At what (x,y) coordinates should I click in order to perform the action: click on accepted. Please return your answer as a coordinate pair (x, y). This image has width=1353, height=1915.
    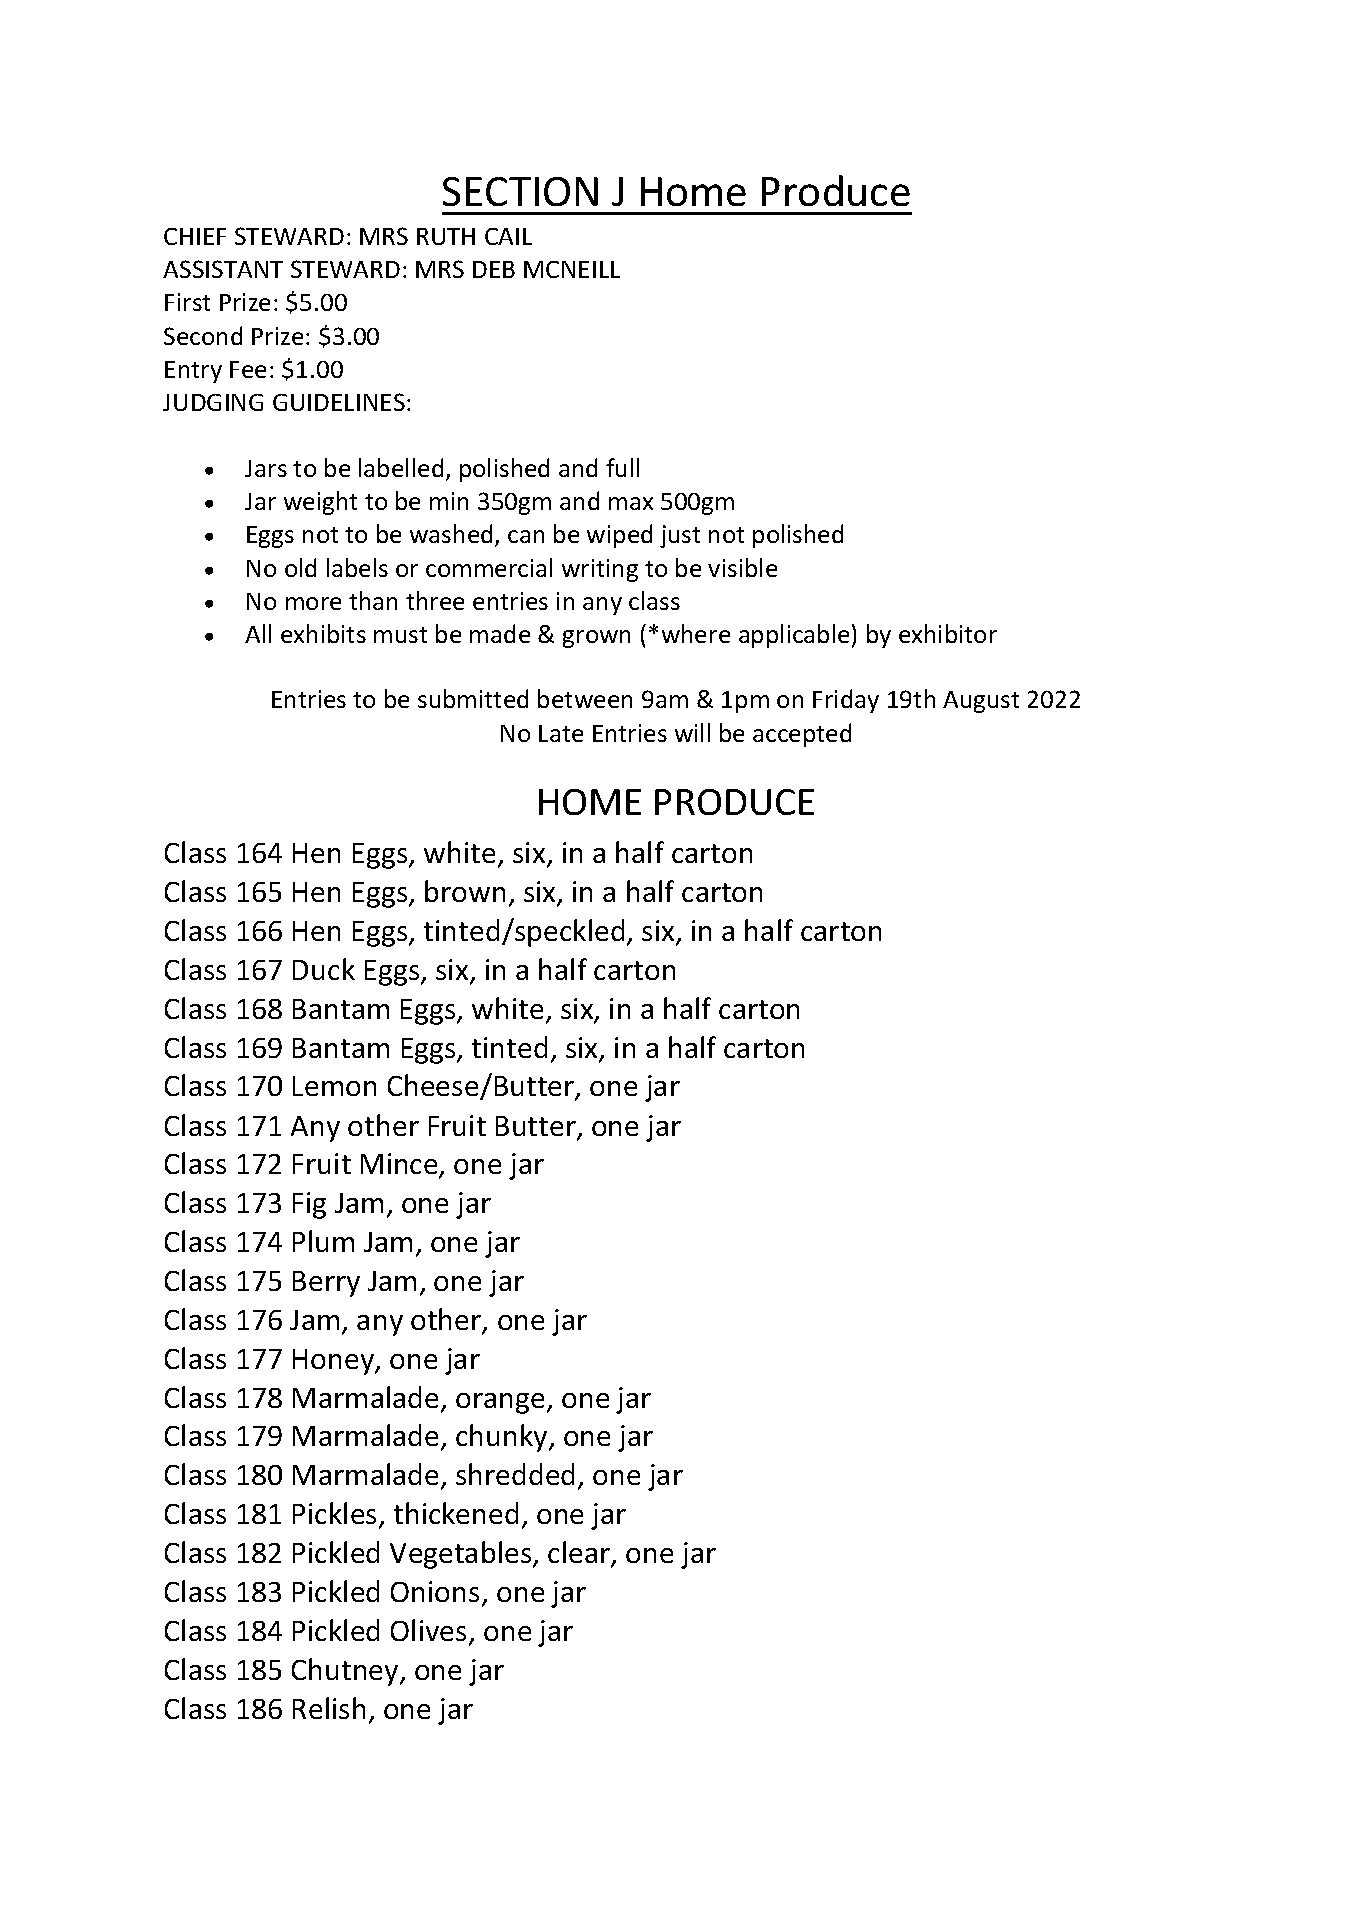
    Looking at the image, I should click on (802, 735).
